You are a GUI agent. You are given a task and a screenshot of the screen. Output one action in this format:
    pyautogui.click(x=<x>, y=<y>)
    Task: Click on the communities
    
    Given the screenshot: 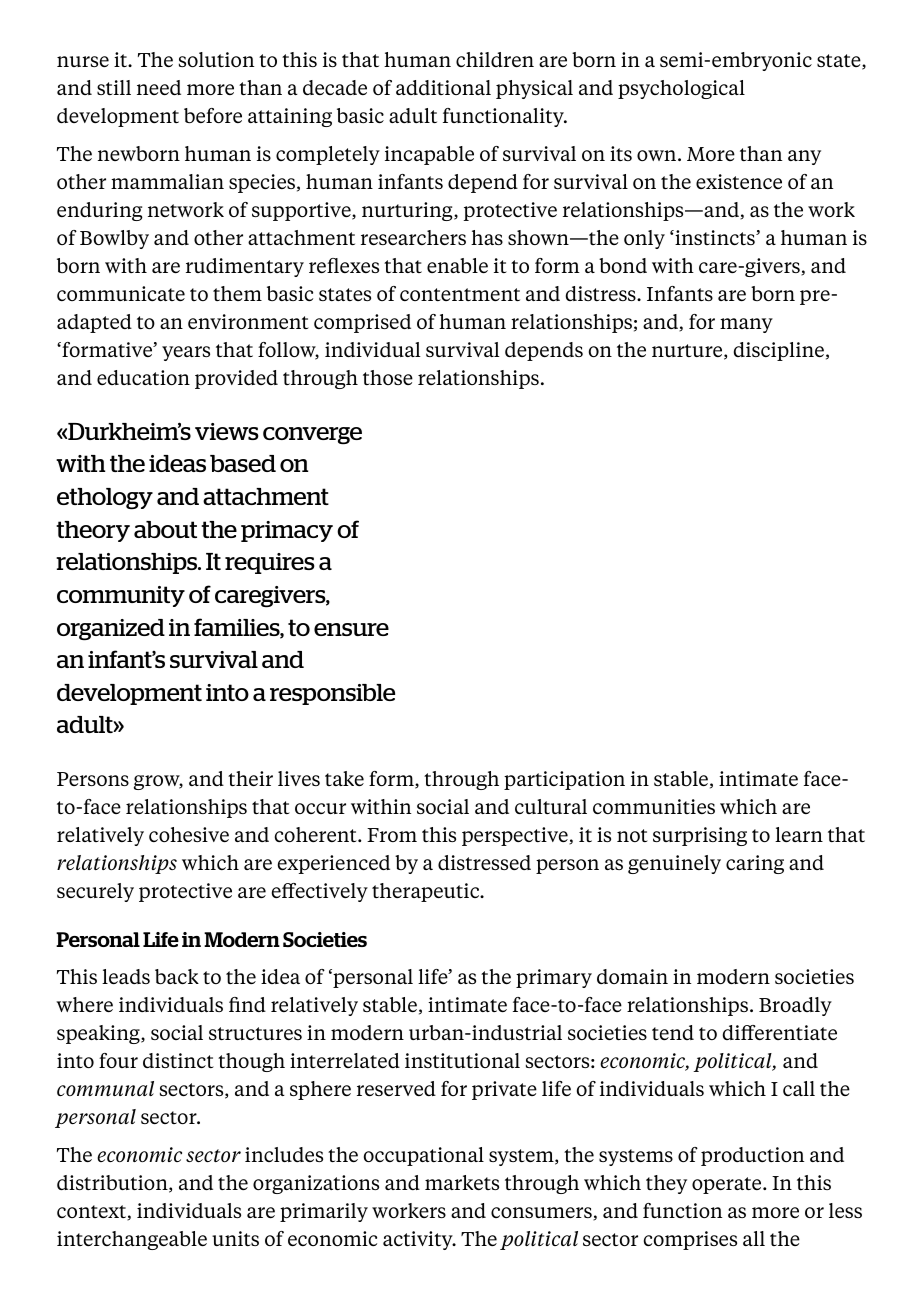 What is the action you would take?
    pyautogui.click(x=654, y=806)
